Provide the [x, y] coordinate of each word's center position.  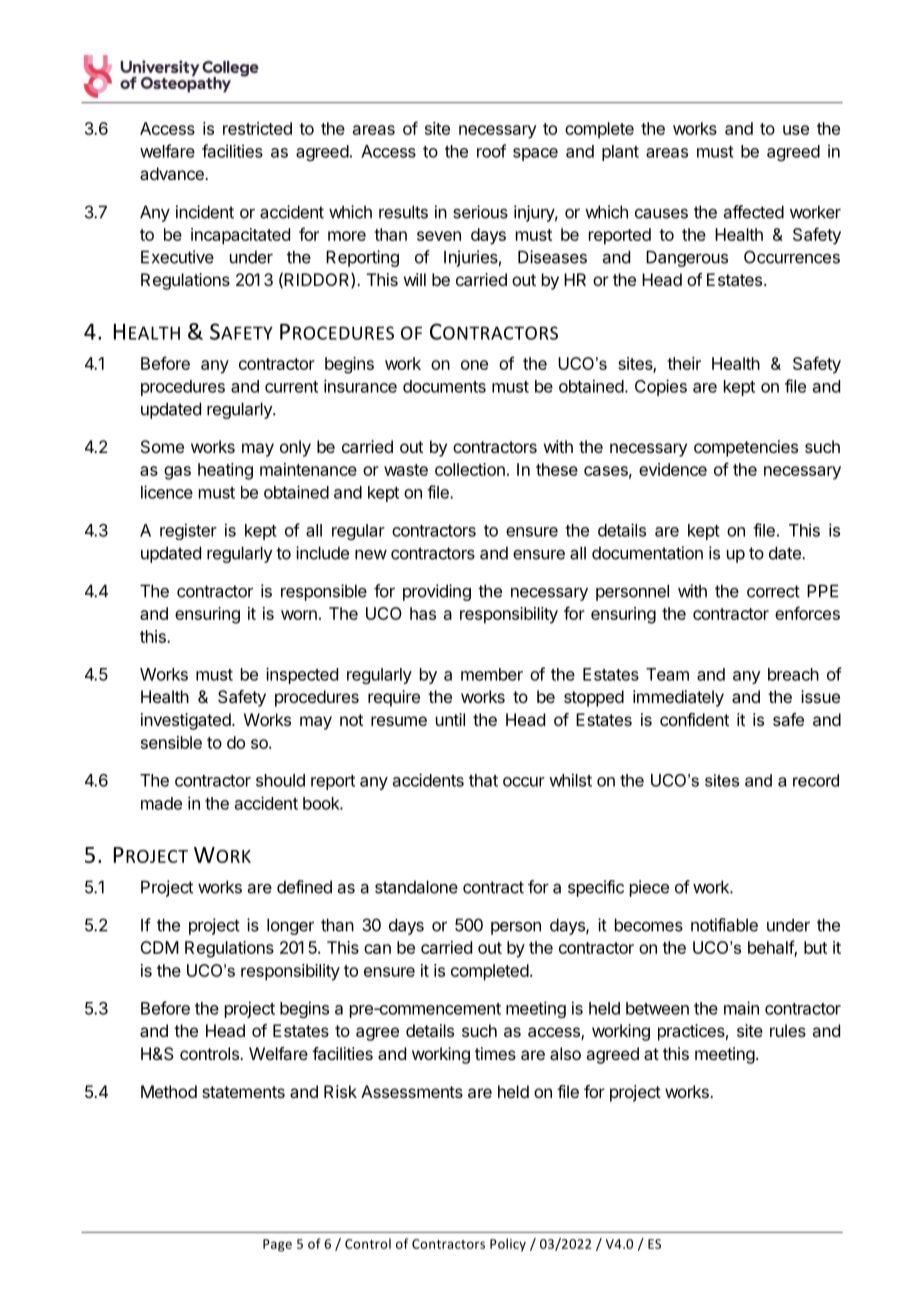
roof [491, 151]
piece [649, 888]
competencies [746, 448]
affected [754, 212]
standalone [416, 887]
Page [277, 1245]
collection [470, 469]
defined [304, 887]
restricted [257, 128]
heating [225, 471]
